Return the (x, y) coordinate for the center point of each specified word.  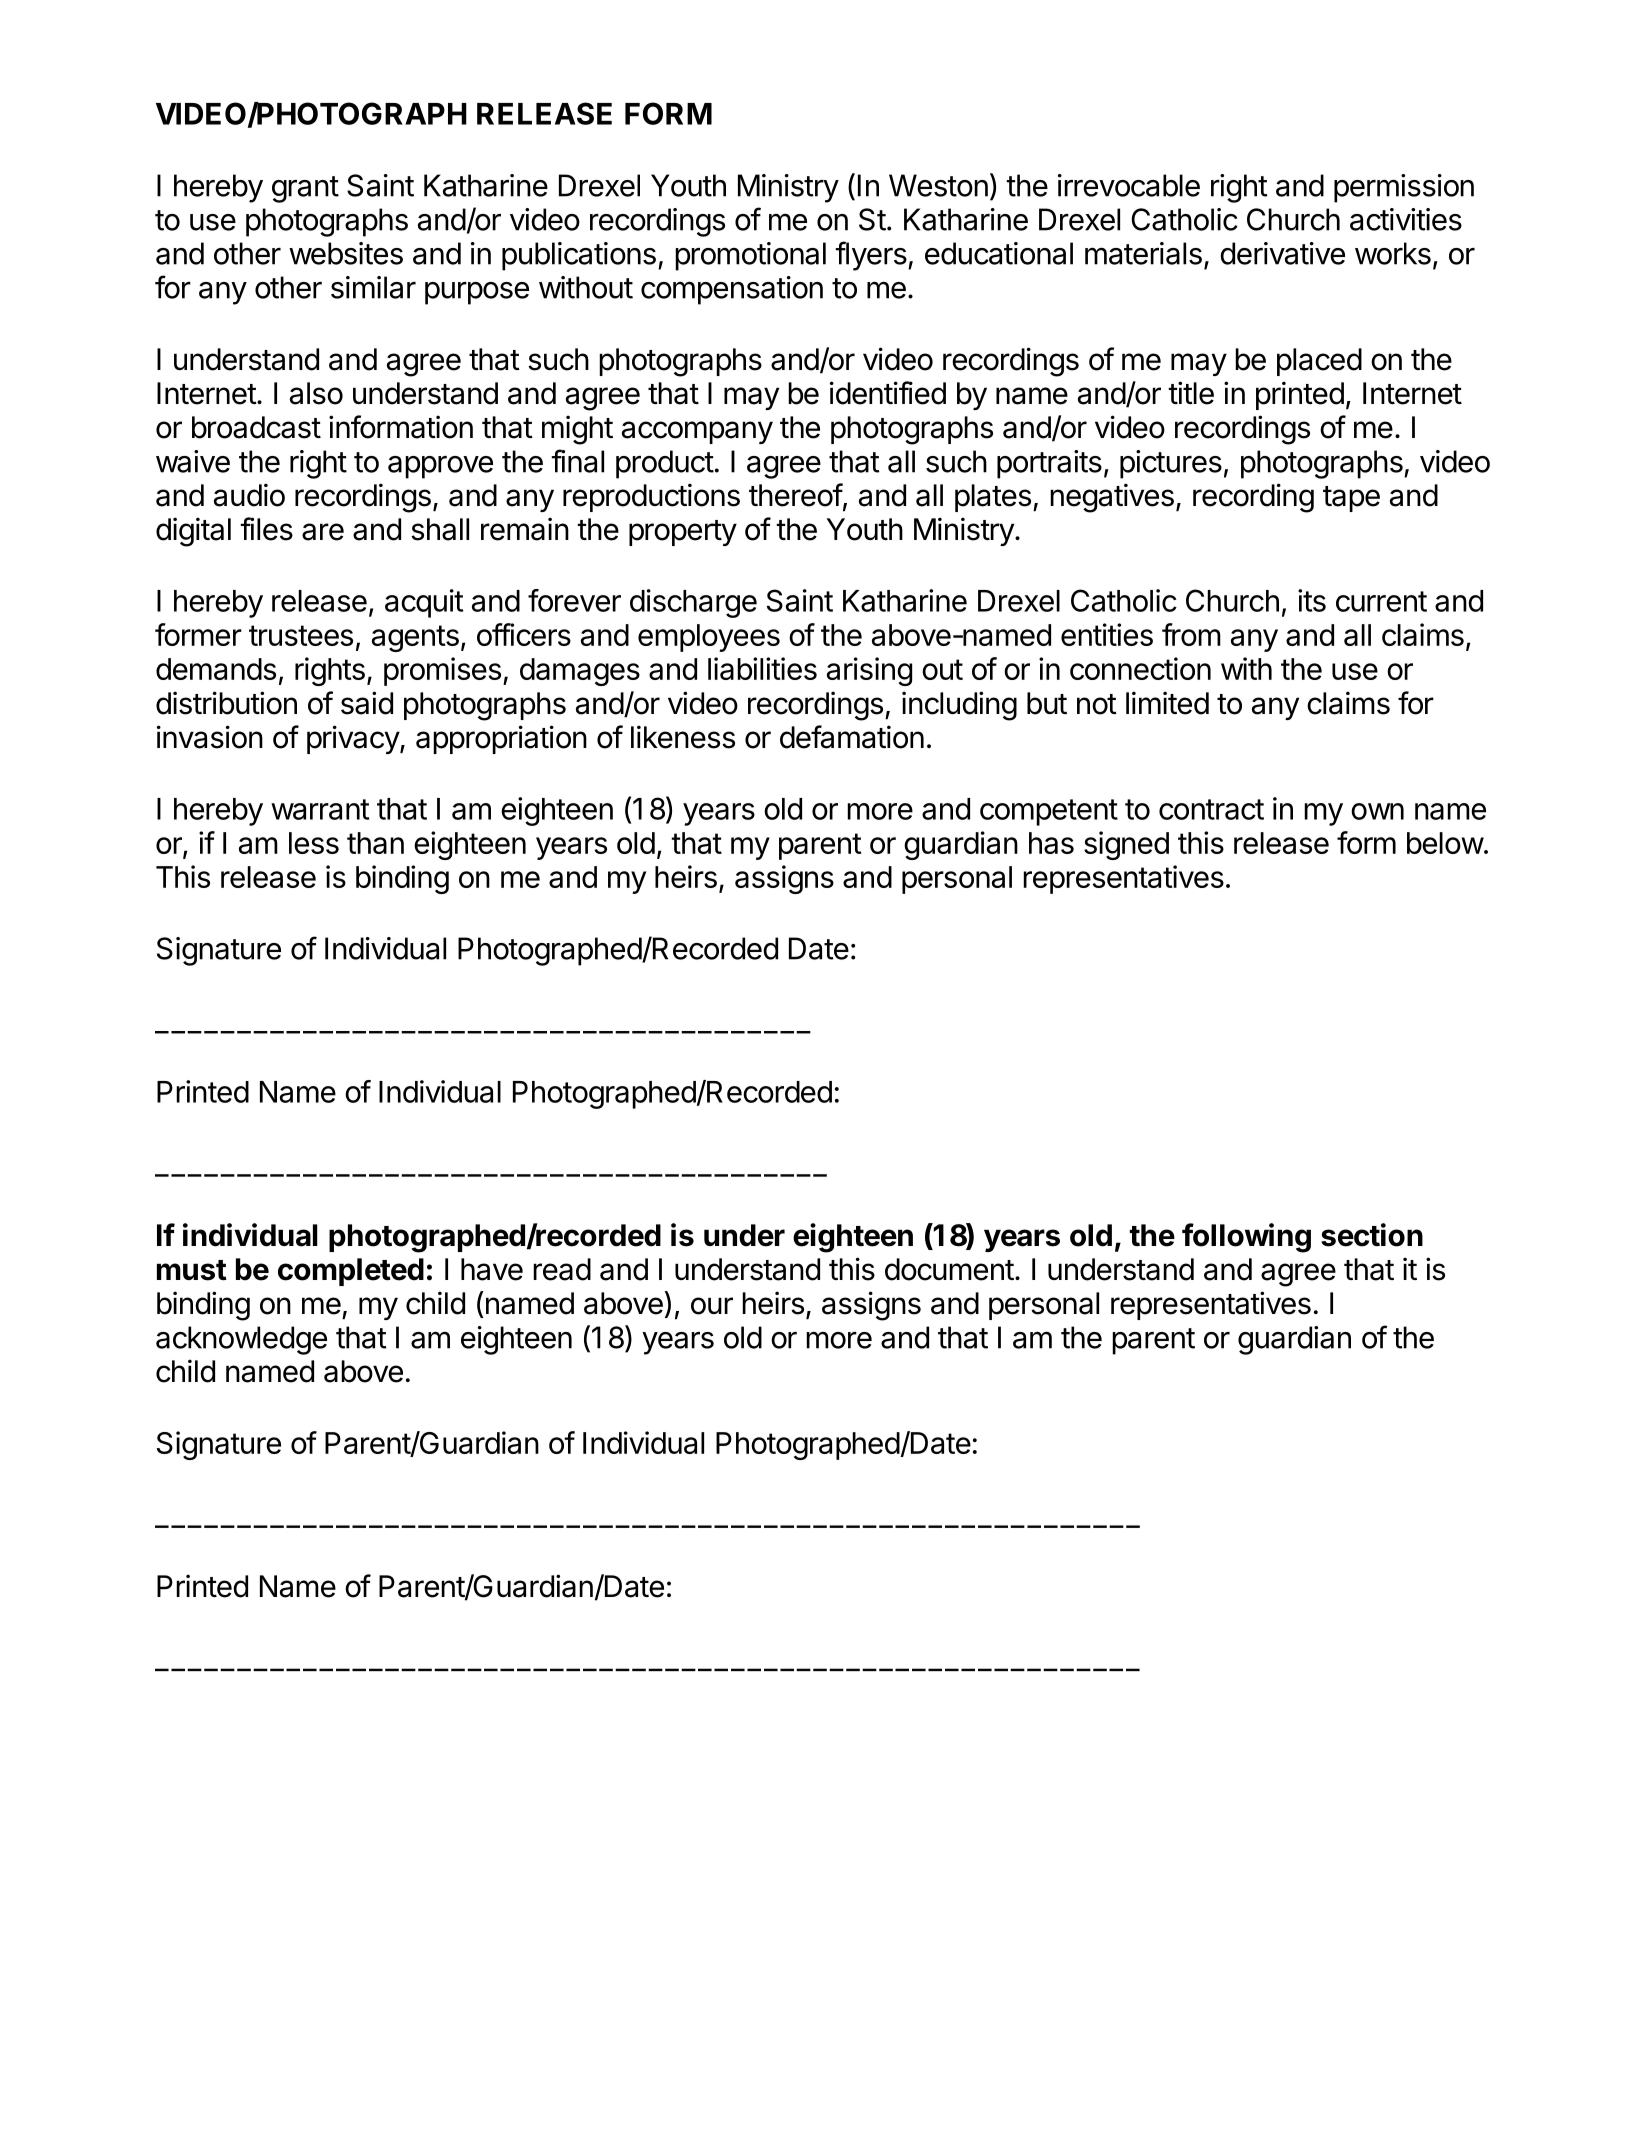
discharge (693, 603)
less (314, 843)
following (1246, 1238)
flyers (871, 256)
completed (351, 1272)
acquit (424, 603)
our (712, 1306)
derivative (1282, 253)
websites (346, 253)
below (1445, 843)
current (1381, 601)
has (1051, 843)
